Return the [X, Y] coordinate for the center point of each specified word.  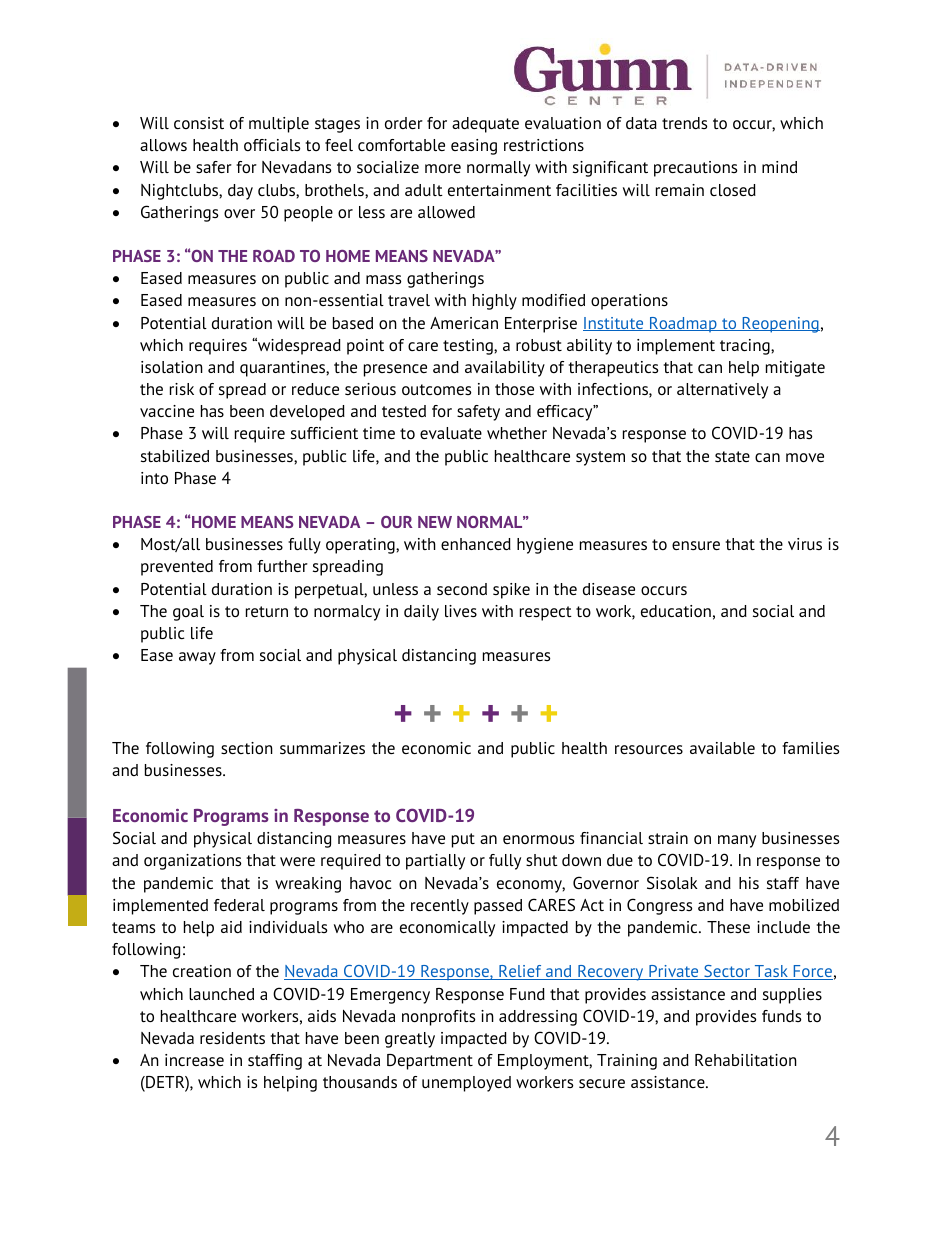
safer [214, 167]
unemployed [466, 1084]
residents [232, 1038]
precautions [695, 169]
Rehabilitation [746, 1060]
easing [474, 147]
